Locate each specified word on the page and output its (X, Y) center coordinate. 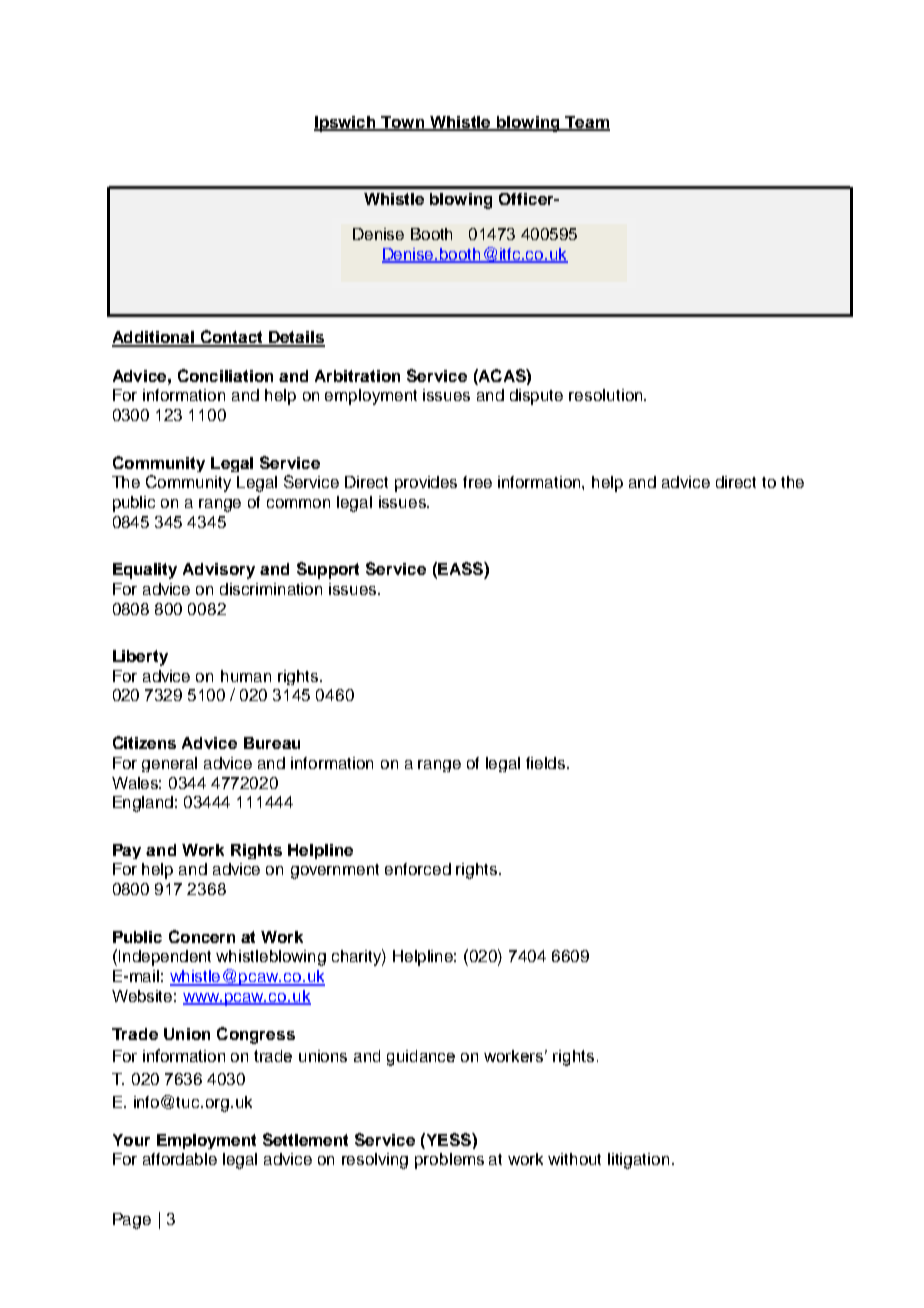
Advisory (219, 571)
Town (403, 123)
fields (547, 763)
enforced (418, 869)
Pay (127, 851)
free (477, 482)
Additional (154, 338)
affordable (180, 1159)
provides (426, 484)
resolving (375, 1161)
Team (586, 123)
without (574, 1159)
